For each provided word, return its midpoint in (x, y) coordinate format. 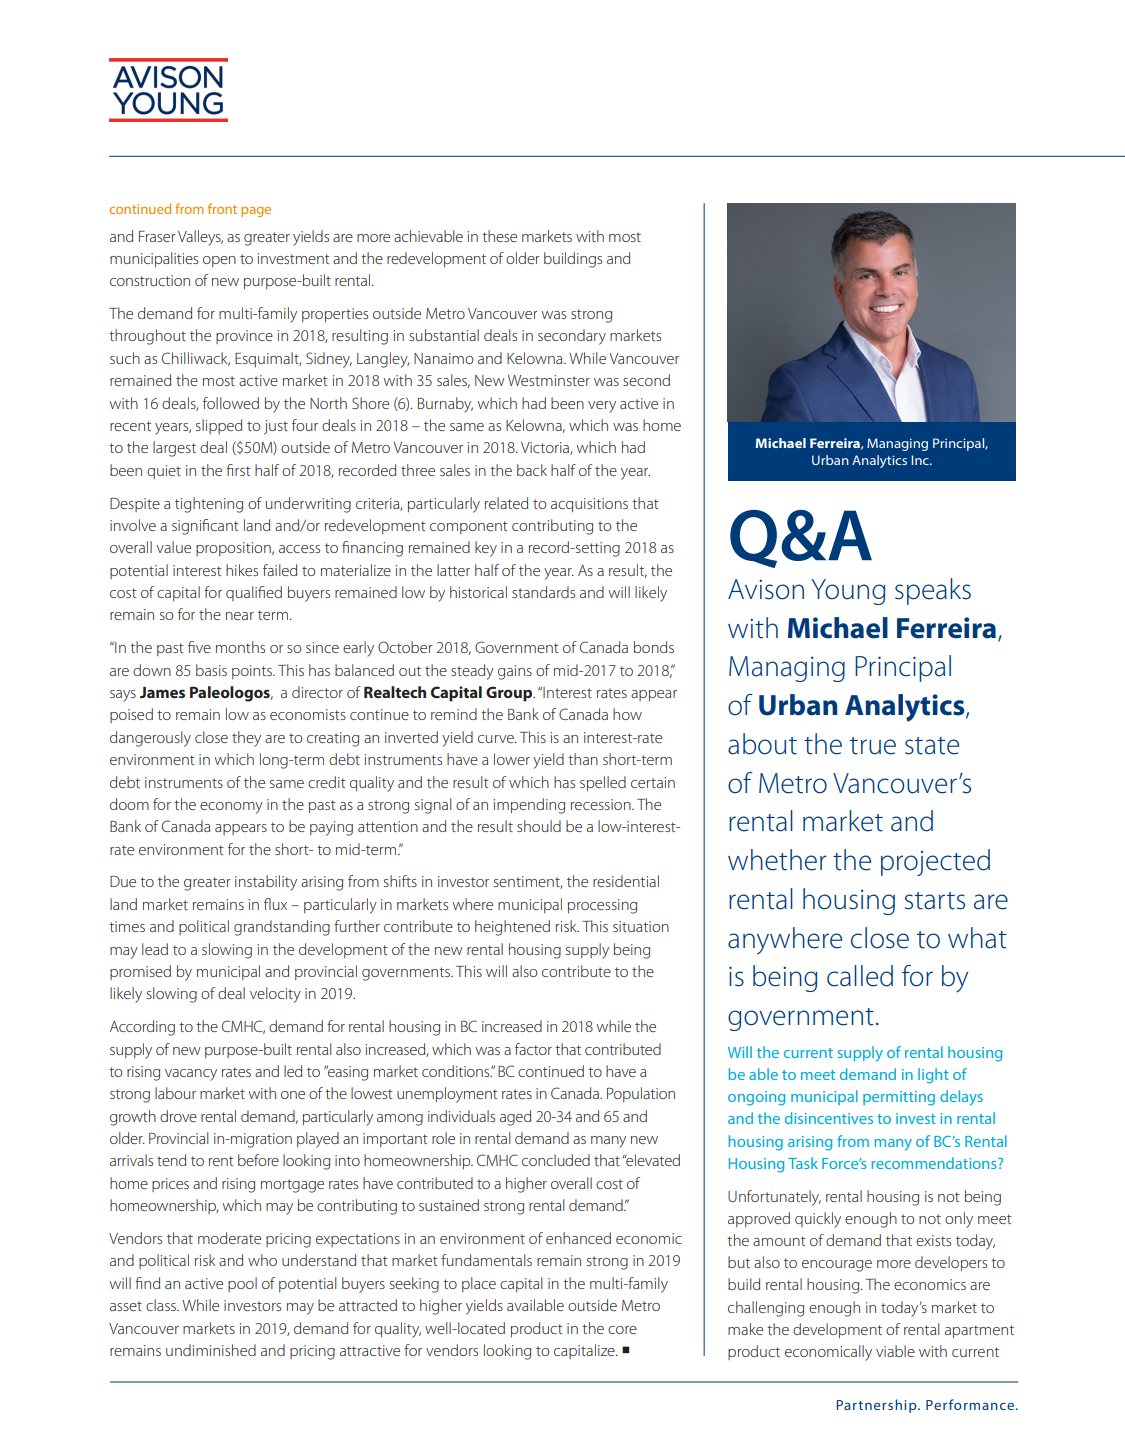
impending (529, 806)
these (499, 236)
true (873, 746)
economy (231, 808)
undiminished (211, 1350)
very (602, 407)
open (219, 261)
